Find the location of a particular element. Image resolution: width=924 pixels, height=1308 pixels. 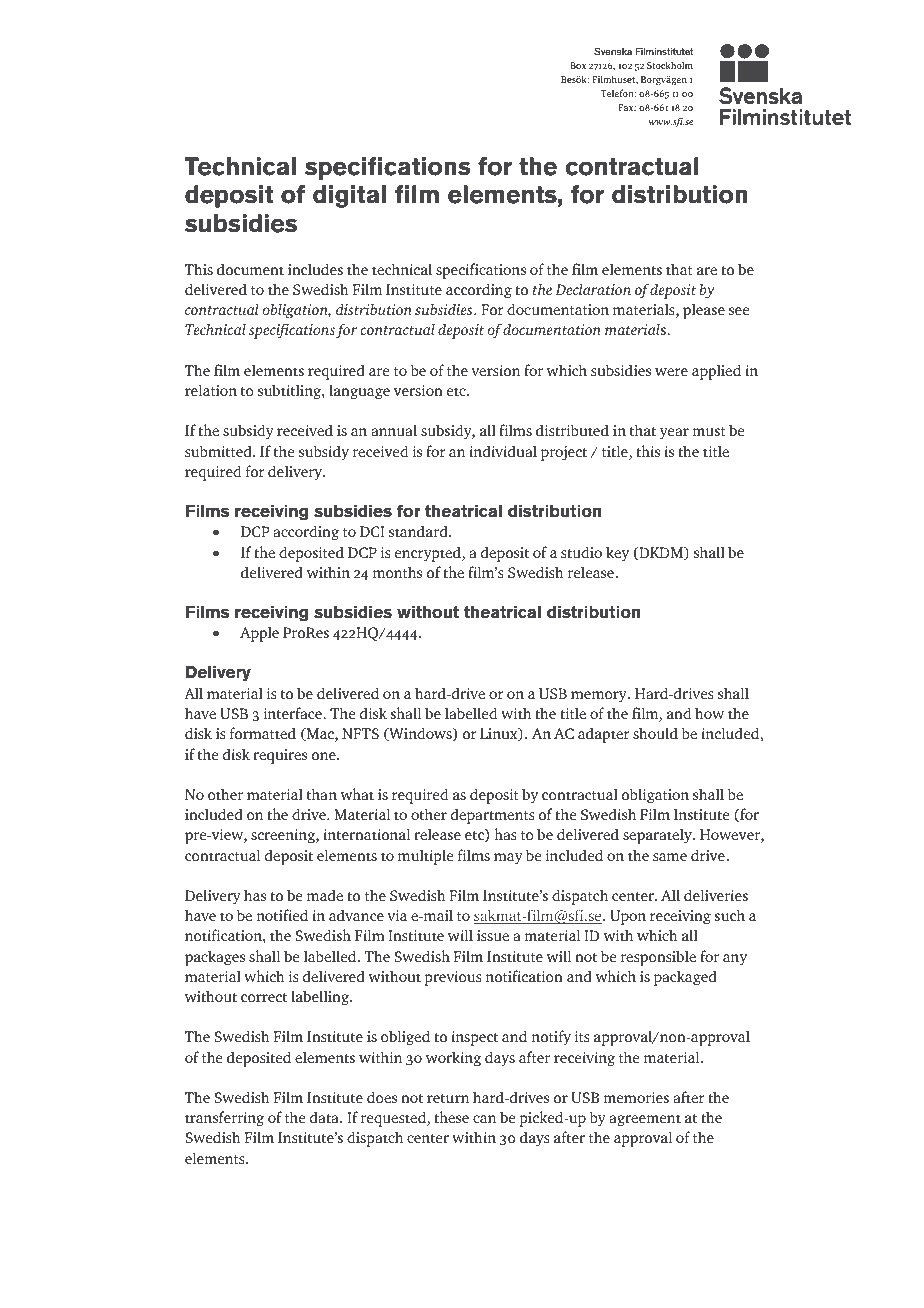

Stockholm is located at coordinates (670, 65).
